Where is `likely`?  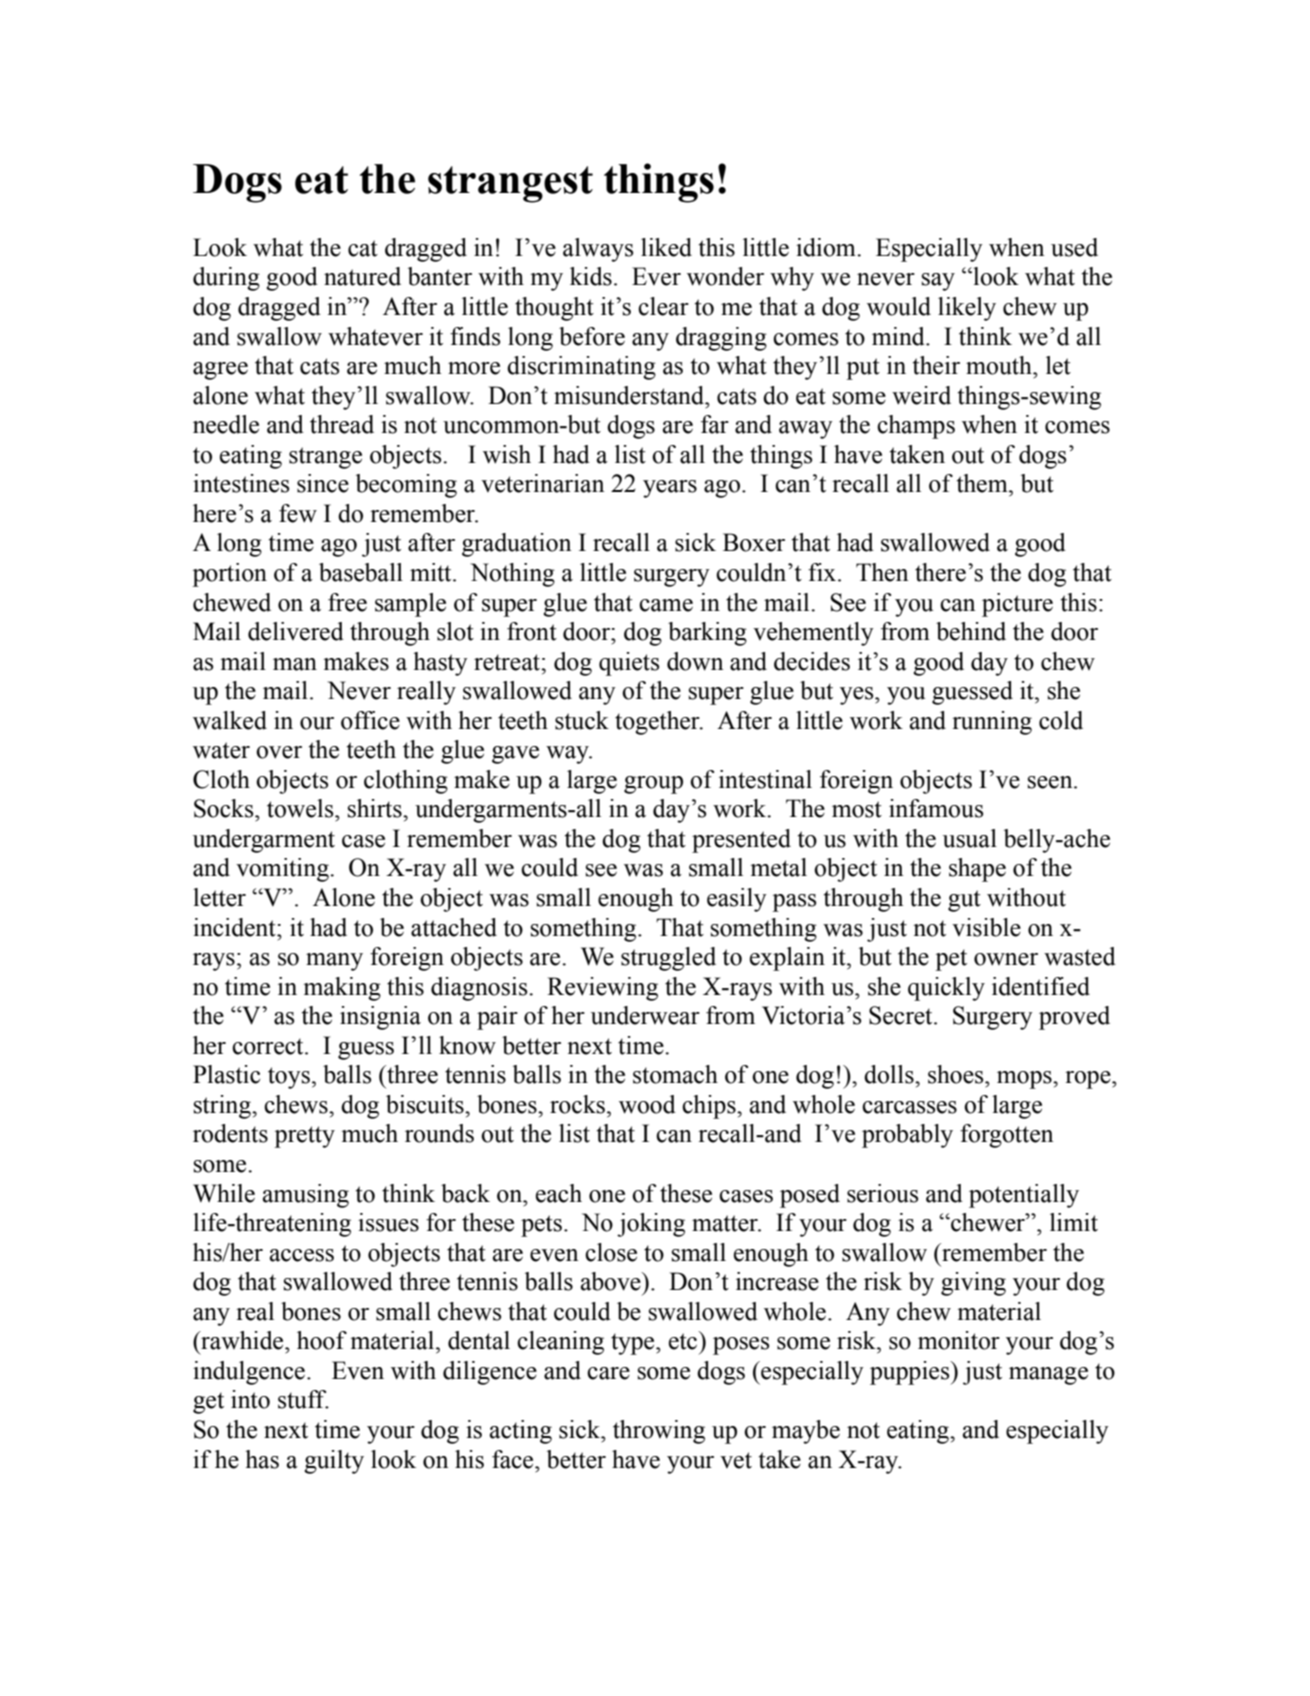
likely is located at coordinates (967, 309).
